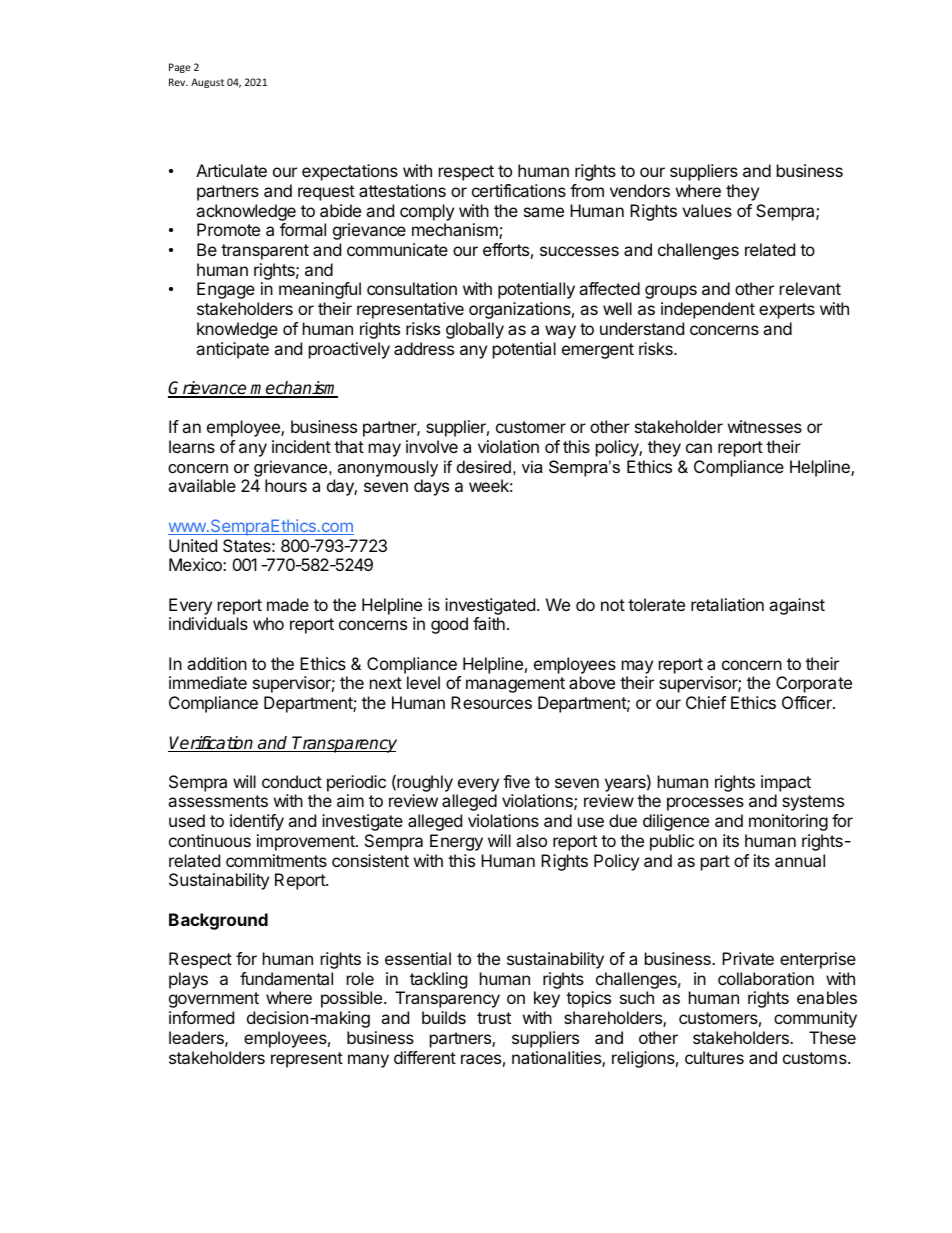 This document has width=952, height=1233. I want to click on identify, so click(257, 822).
